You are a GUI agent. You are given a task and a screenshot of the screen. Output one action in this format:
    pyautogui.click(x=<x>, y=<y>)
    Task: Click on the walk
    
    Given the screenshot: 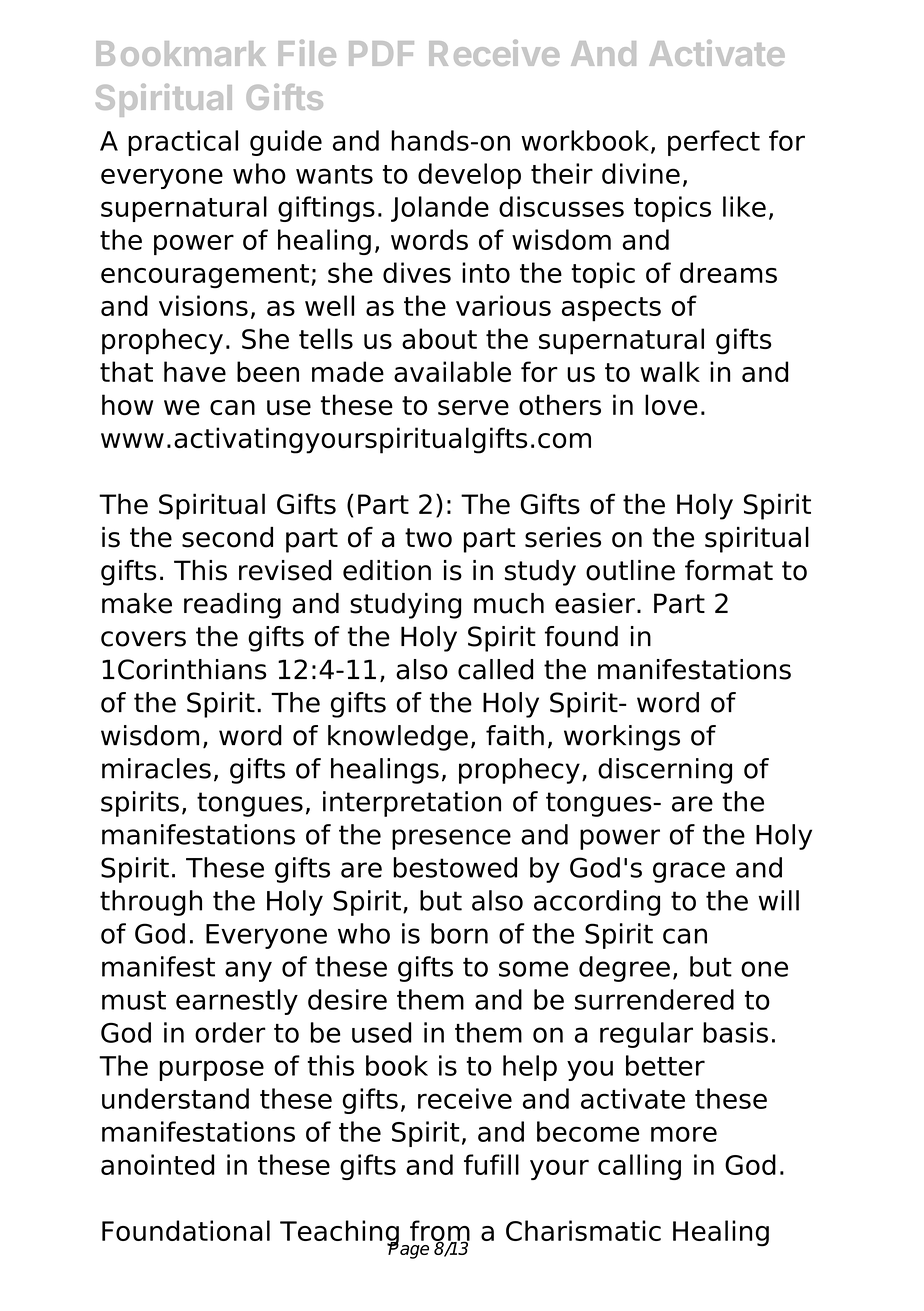 What is the action you would take?
    pyautogui.click(x=670, y=371)
